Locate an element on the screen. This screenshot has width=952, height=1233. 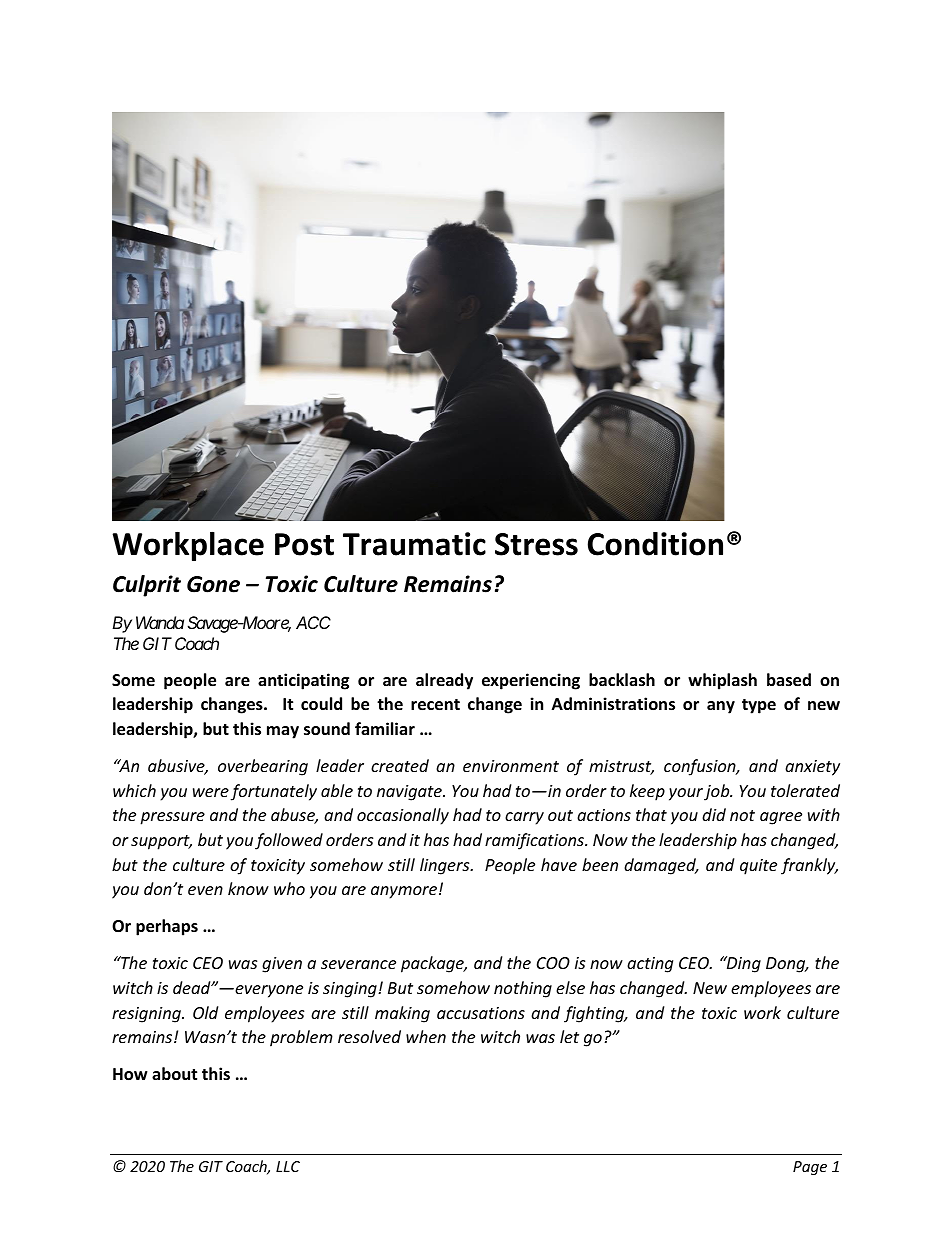
Condition is located at coordinates (655, 544).
